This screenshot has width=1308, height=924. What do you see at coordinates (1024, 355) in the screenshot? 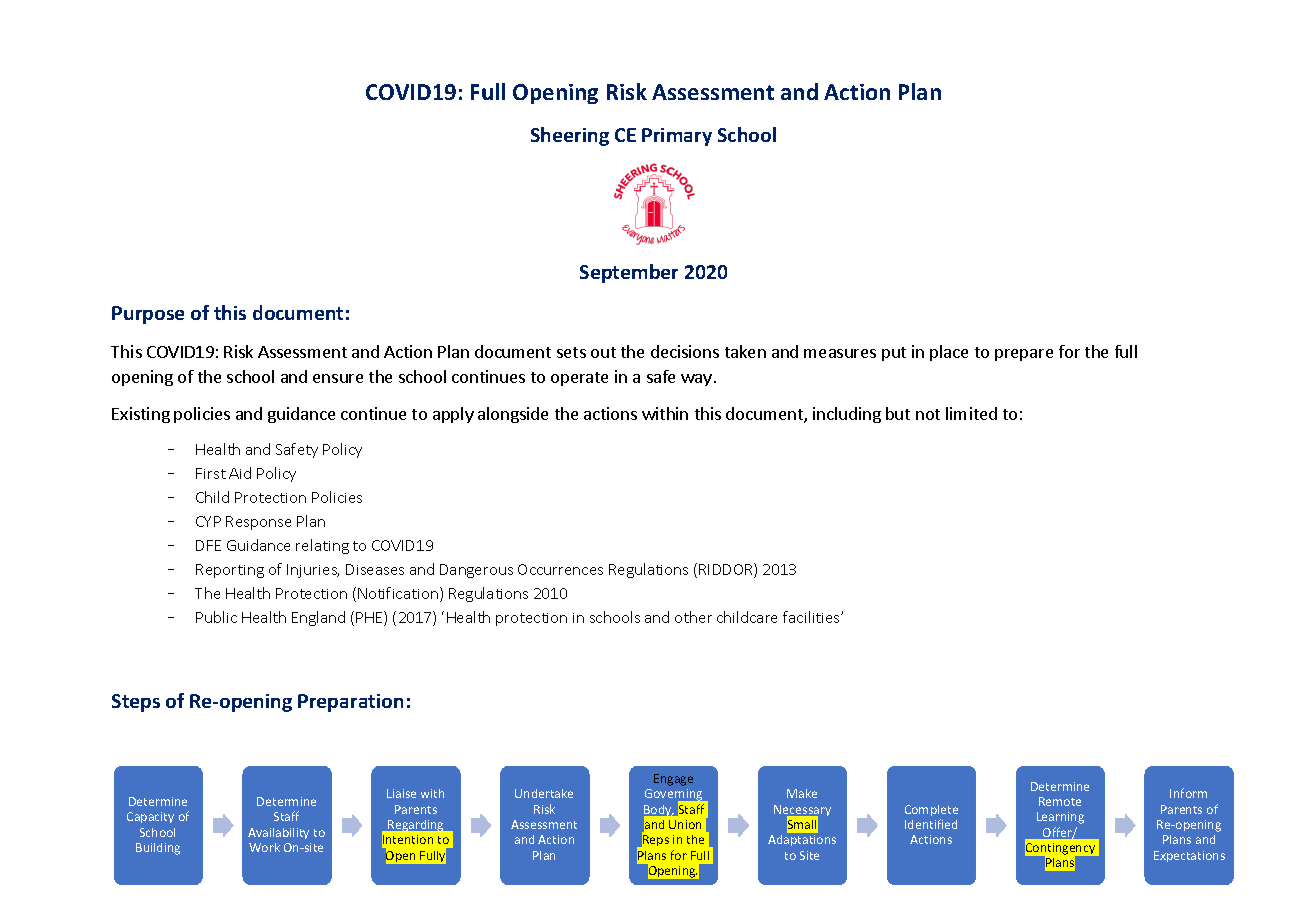
I see `prepare` at bounding box center [1024, 355].
